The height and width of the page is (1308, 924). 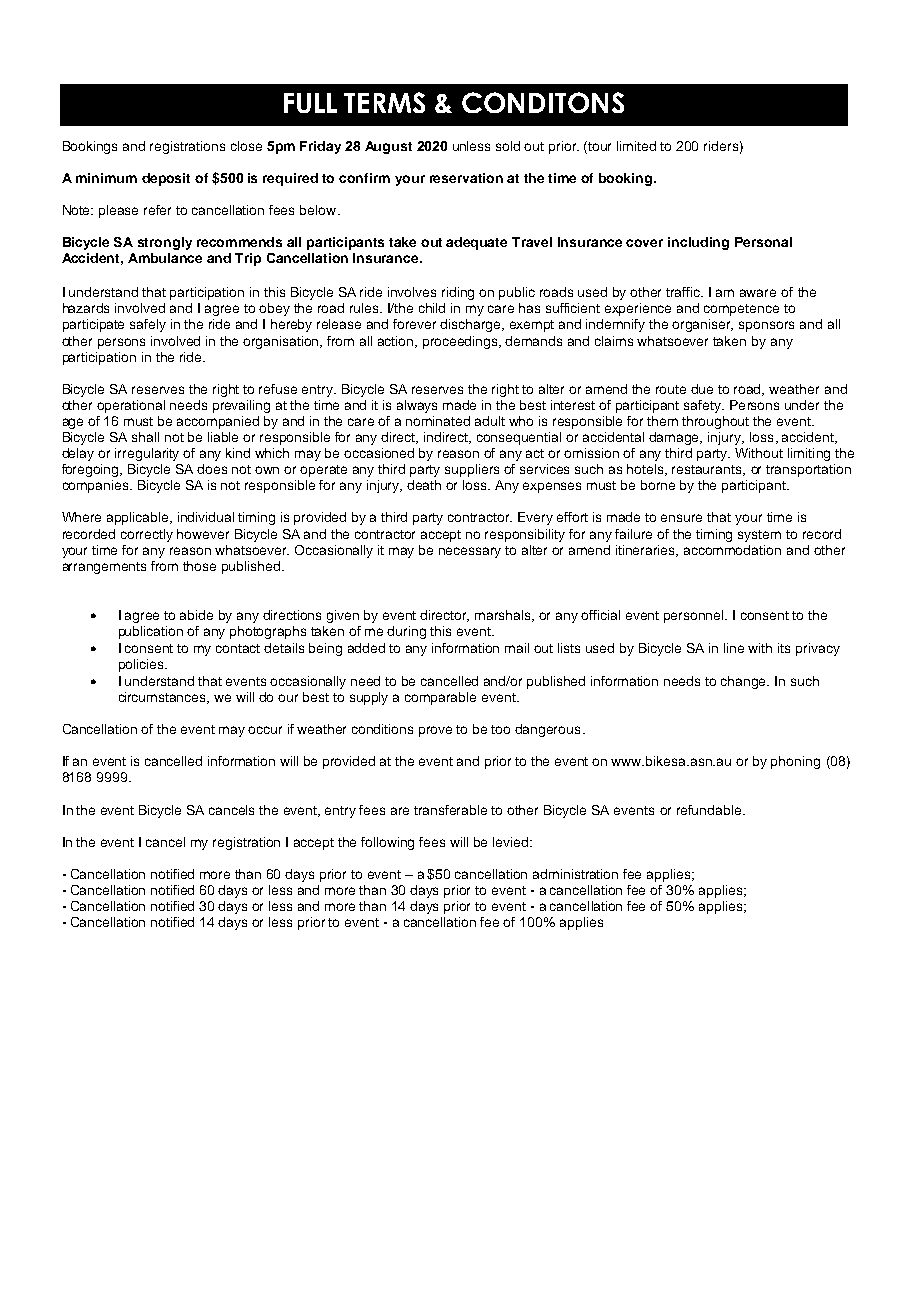 What do you see at coordinates (708, 470) in the page?
I see `restaurants` at bounding box center [708, 470].
